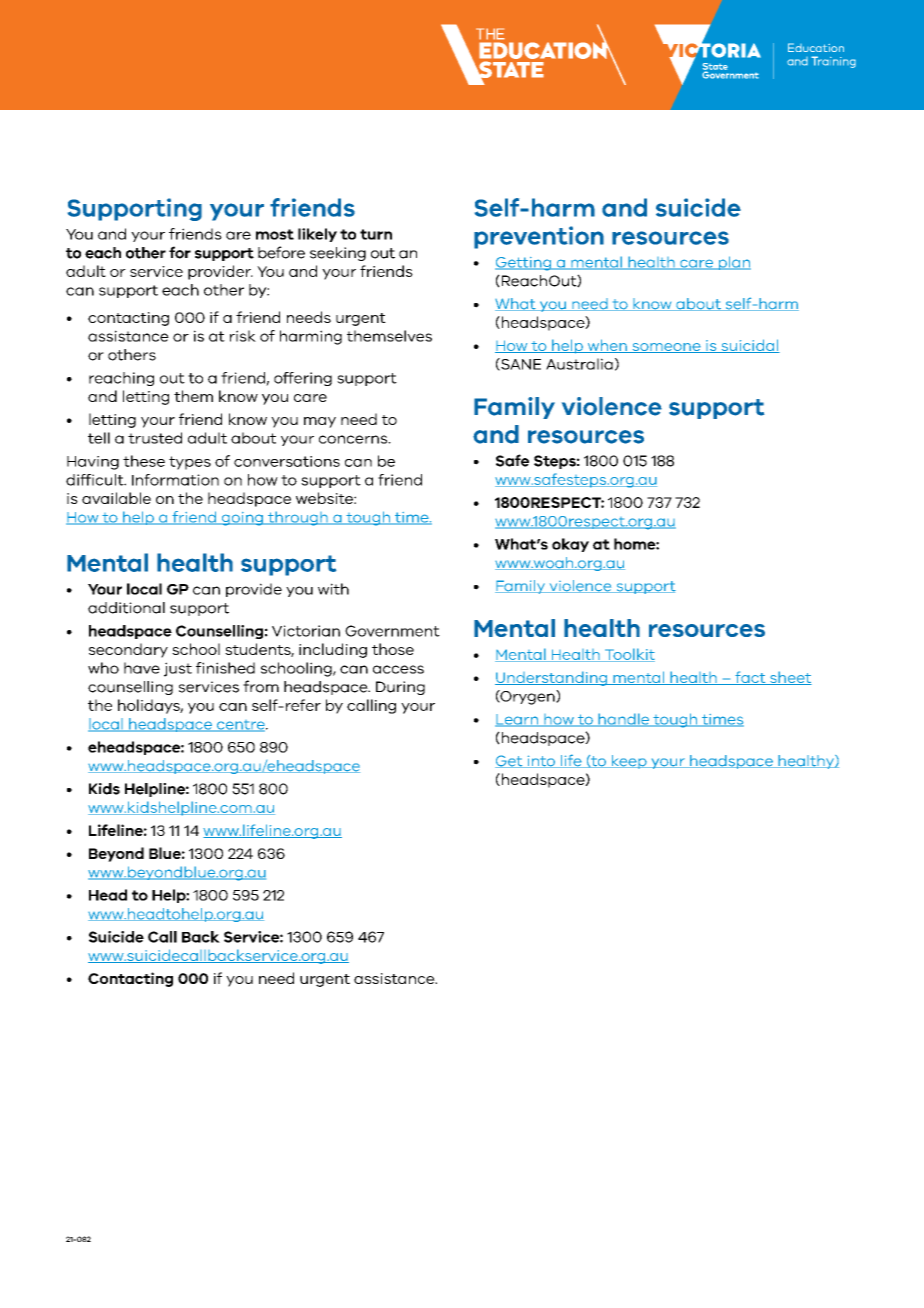  Describe the element at coordinates (629, 762) in the screenshot. I see `keep` at that location.
